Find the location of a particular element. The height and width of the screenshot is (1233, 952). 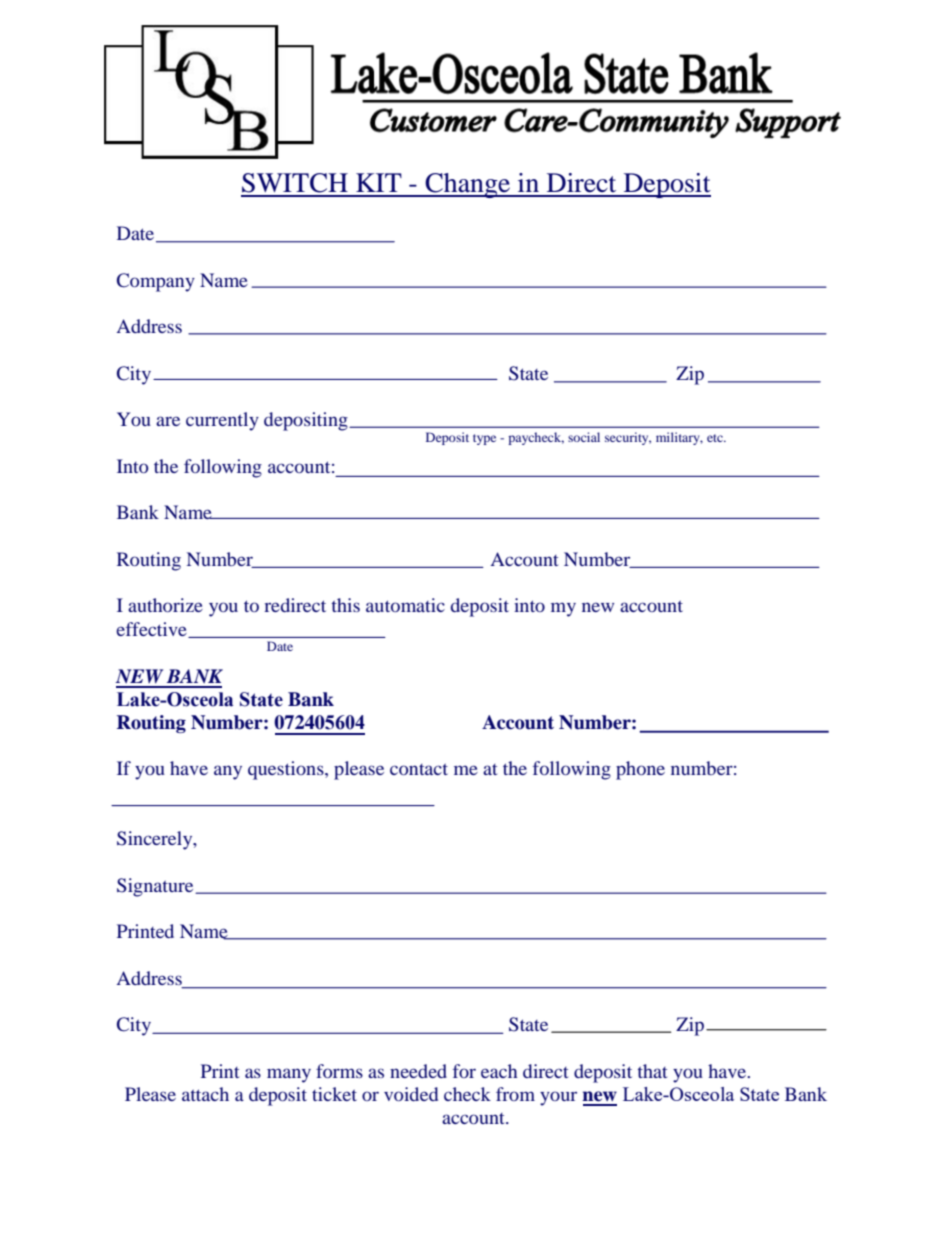

questions is located at coordinates (287, 770).
